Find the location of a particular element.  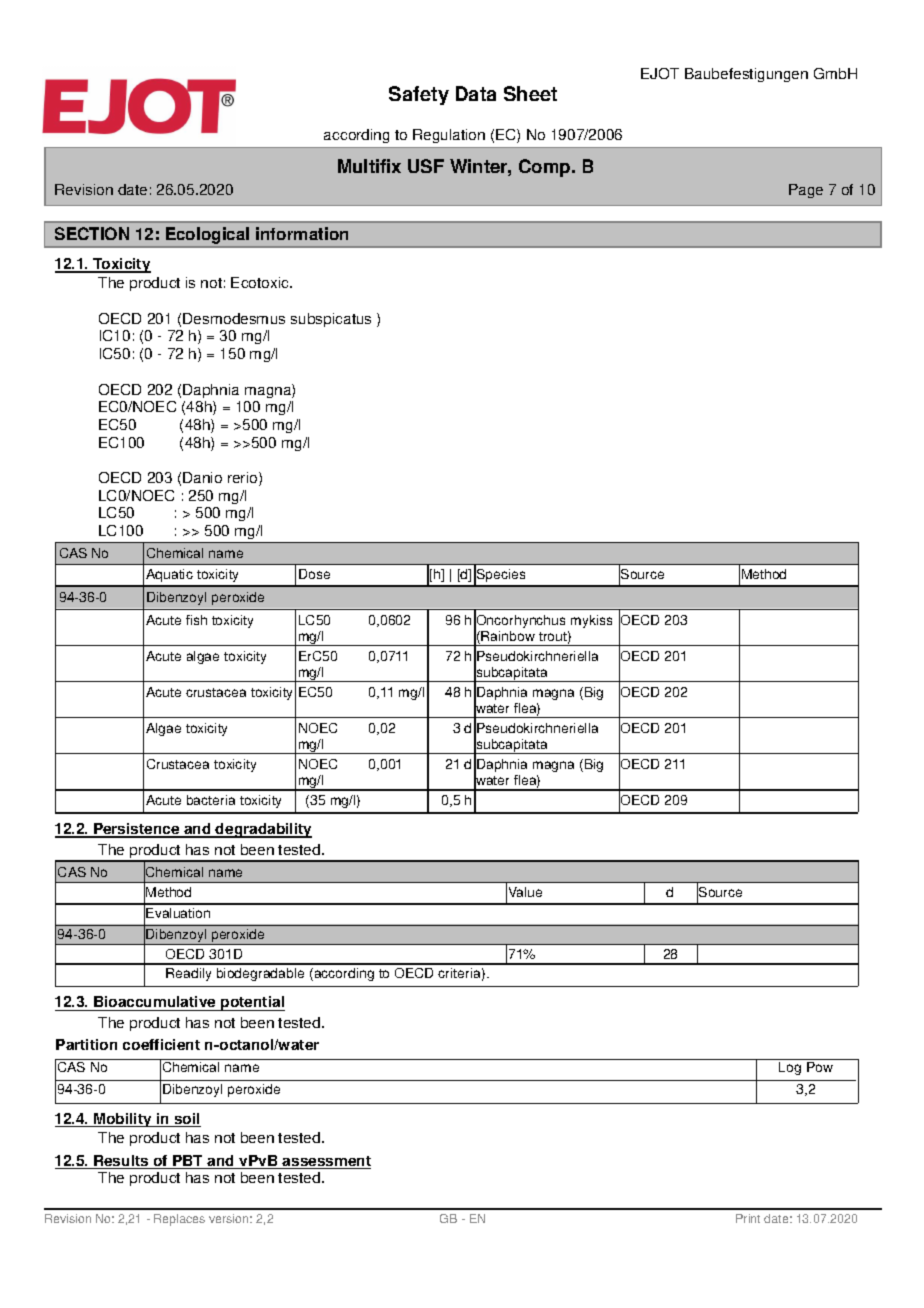

soil is located at coordinates (186, 1120).
